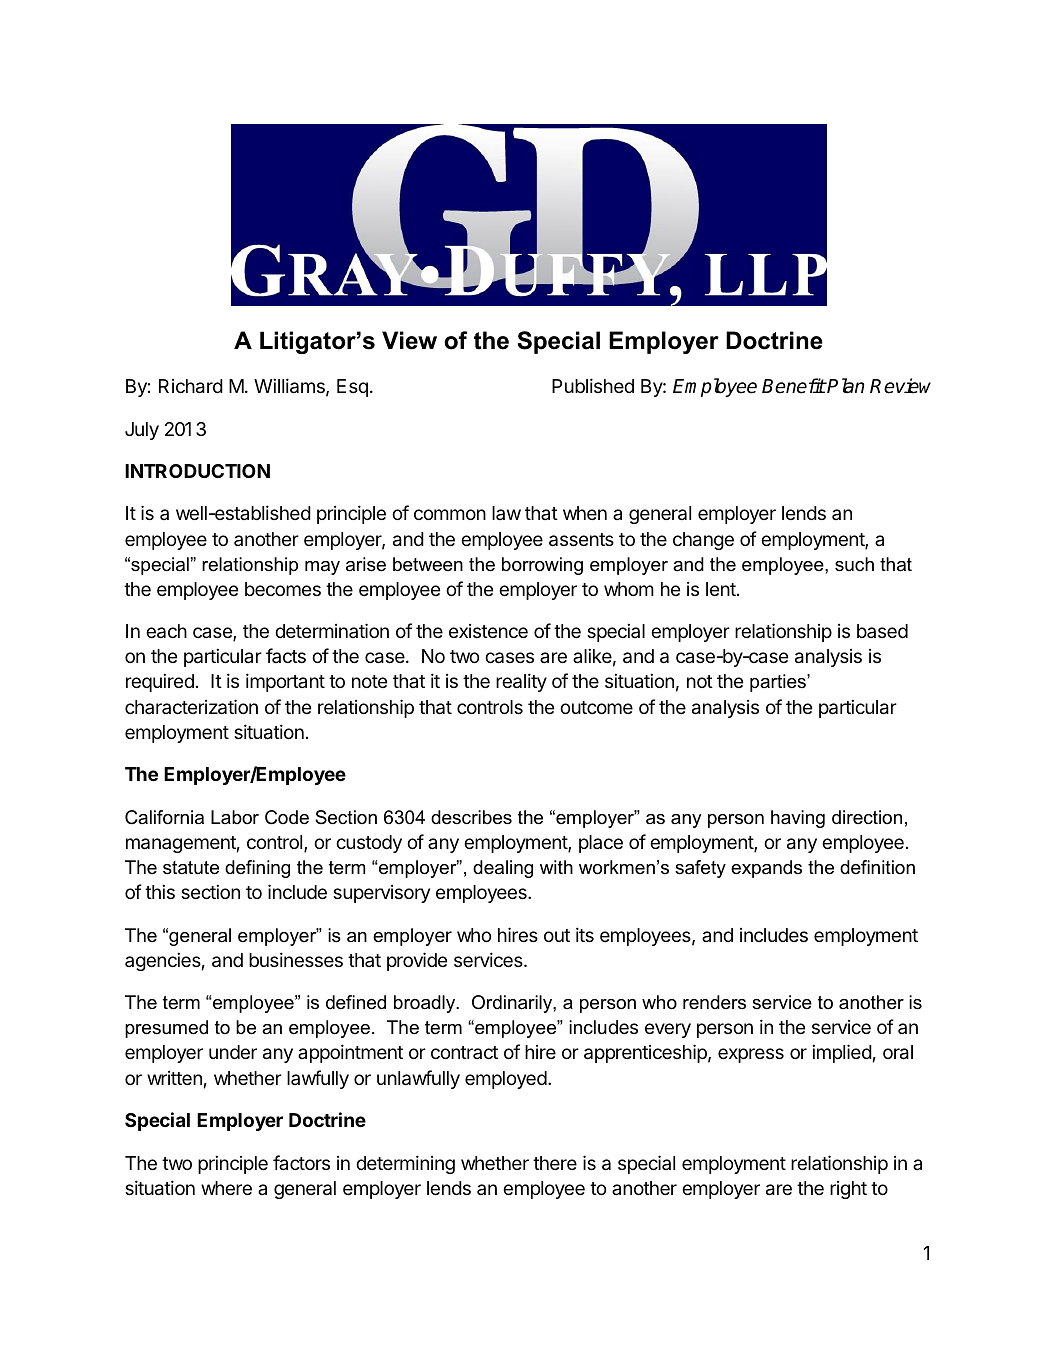 The image size is (1058, 1369). I want to click on parties, so click(779, 683).
